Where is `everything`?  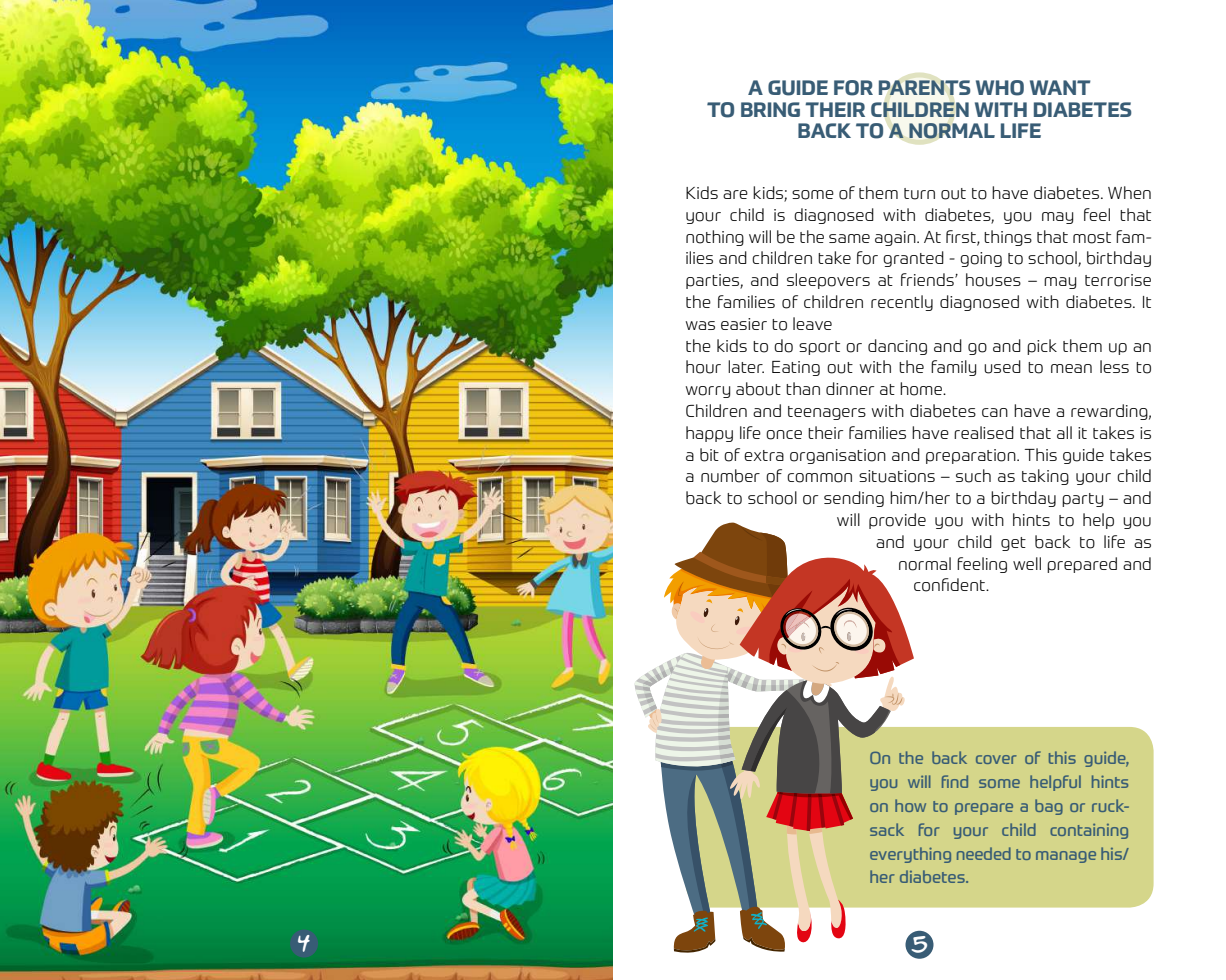 everything is located at coordinates (910, 855).
